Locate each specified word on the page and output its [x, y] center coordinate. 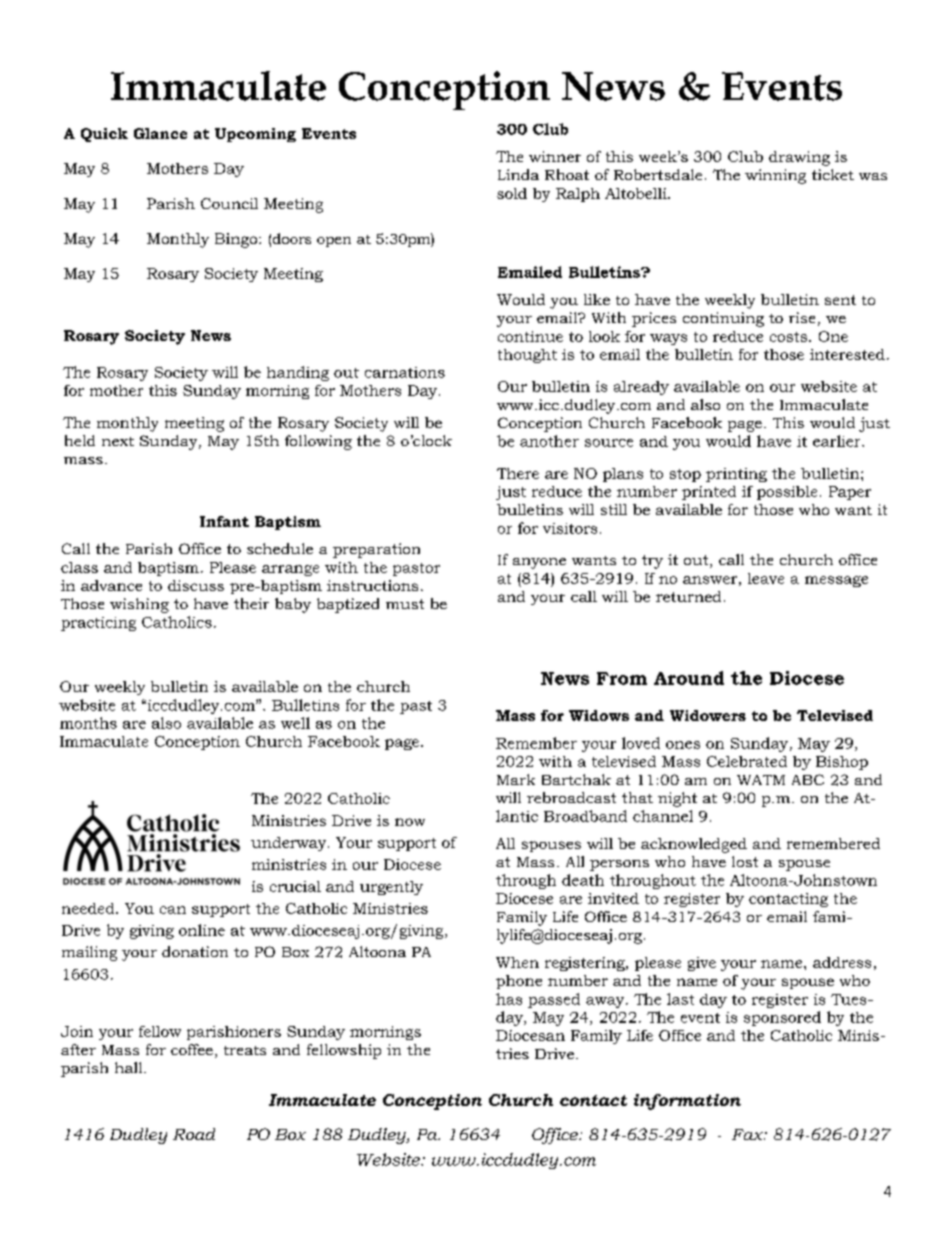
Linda [518, 174]
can [173, 910]
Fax [748, 1134]
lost [745, 861]
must [405, 604]
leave [766, 578]
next [118, 441]
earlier [838, 441]
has [509, 999]
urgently [391, 888]
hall [130, 1067]
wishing [139, 605]
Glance [160, 133]
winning [775, 176]
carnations [405, 372]
